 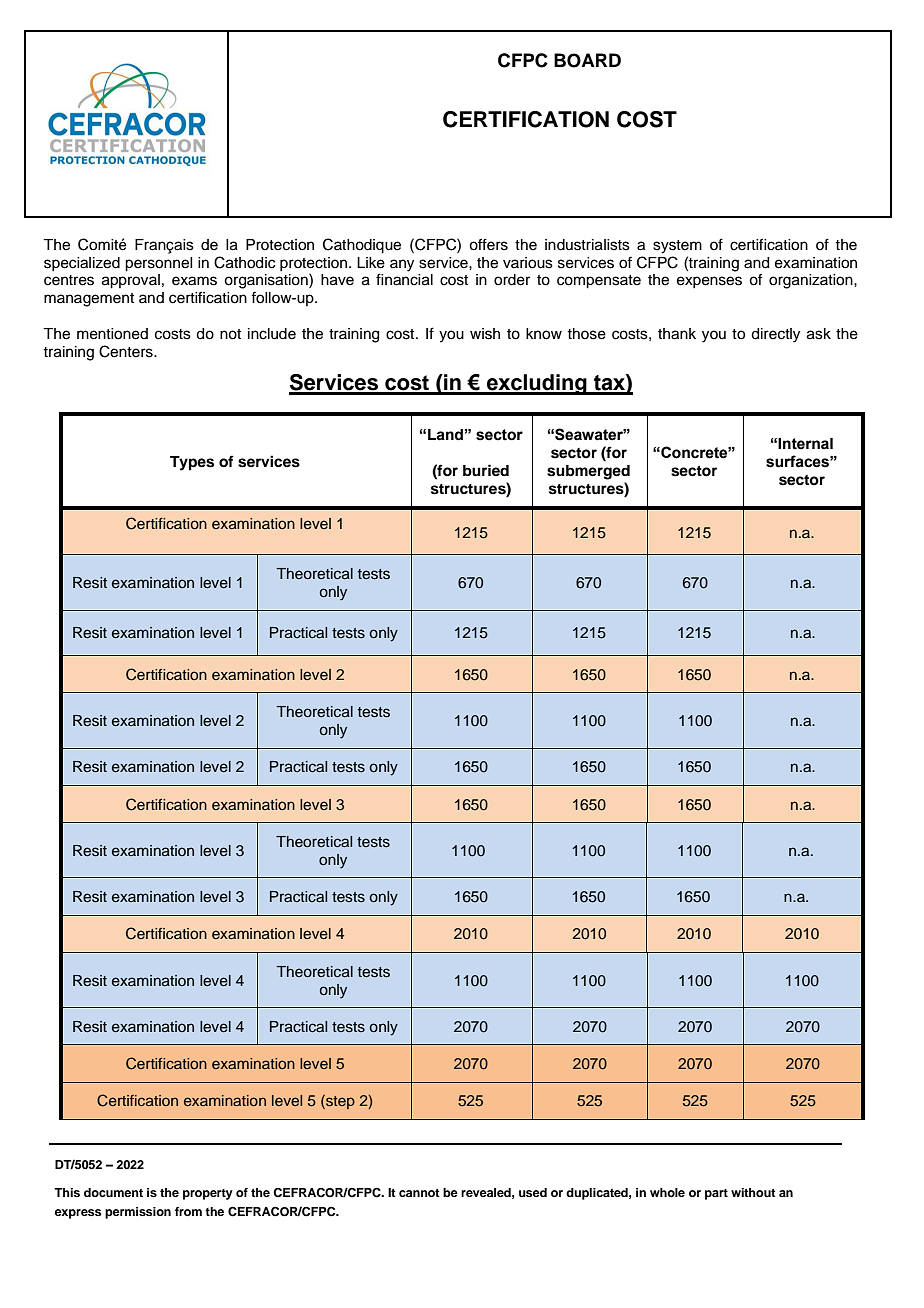 What do you see at coordinates (677, 247) in the screenshot?
I see `system` at bounding box center [677, 247].
